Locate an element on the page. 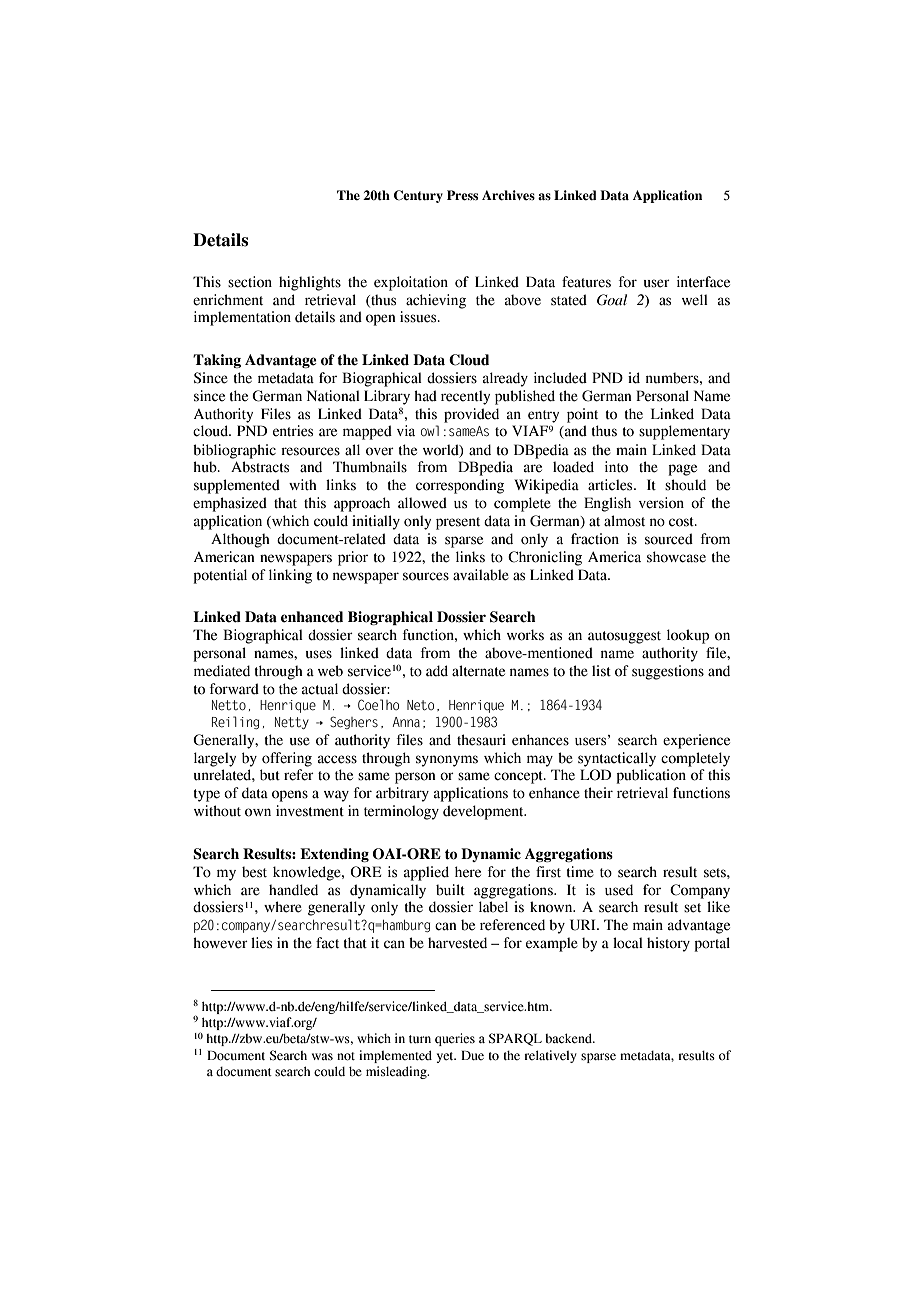 This image has height=1308, width=924. uses is located at coordinates (319, 654).
